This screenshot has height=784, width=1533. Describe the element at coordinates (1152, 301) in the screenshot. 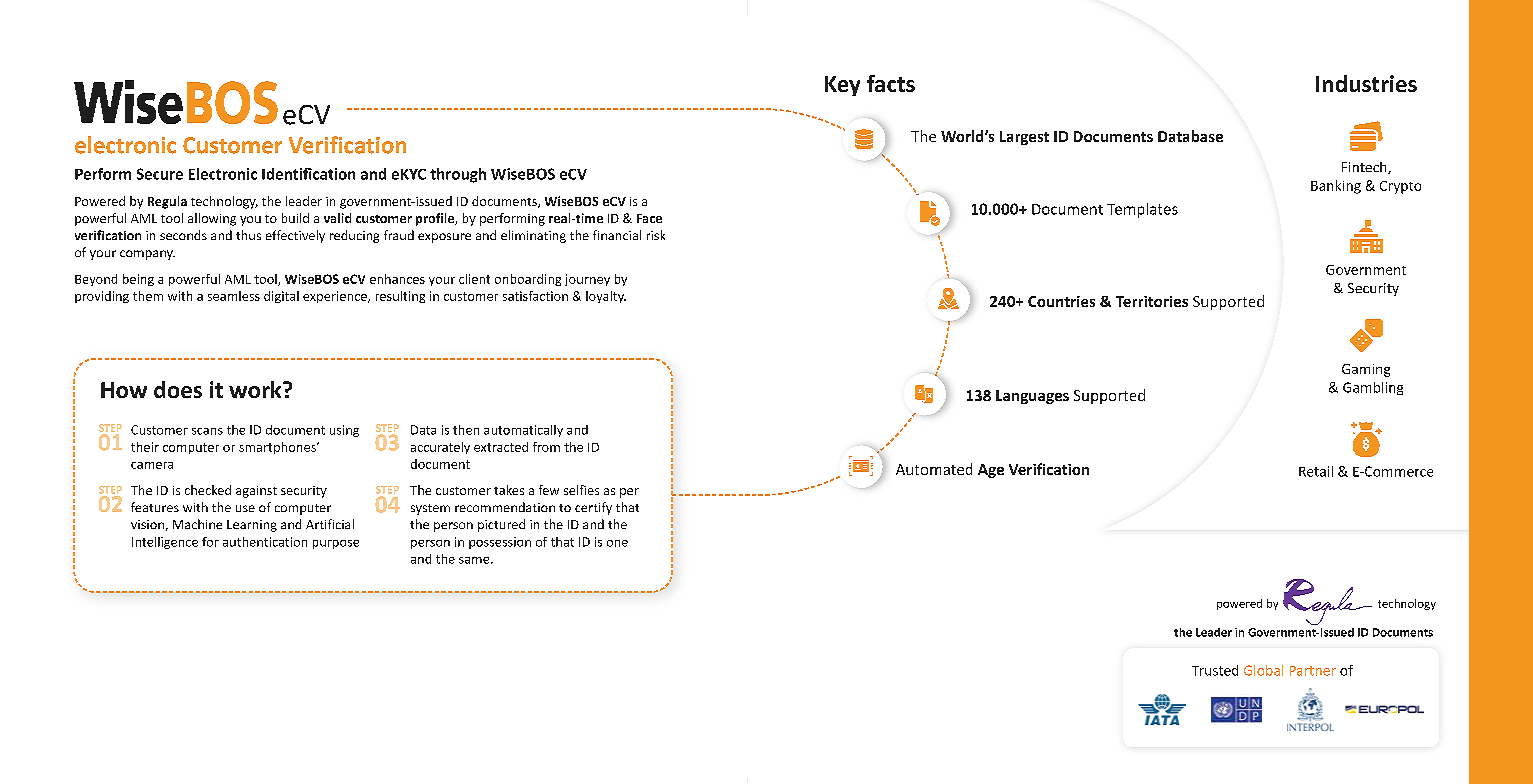

I see `Territories` at that location.
